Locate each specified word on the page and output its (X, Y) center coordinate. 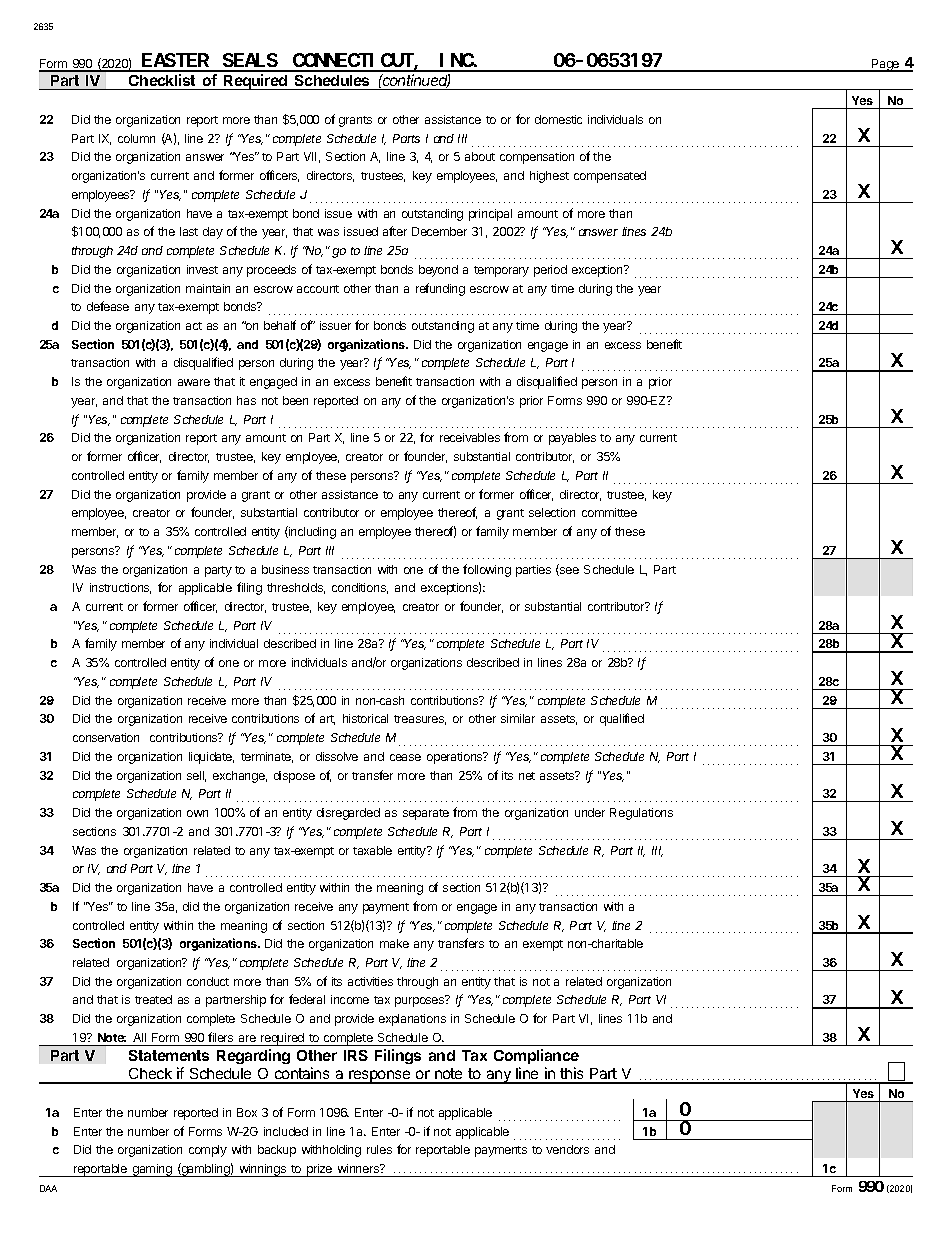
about (480, 156)
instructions (120, 588)
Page (886, 65)
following (487, 570)
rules (379, 1149)
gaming (152, 1170)
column (136, 138)
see (568, 571)
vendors (567, 1149)
